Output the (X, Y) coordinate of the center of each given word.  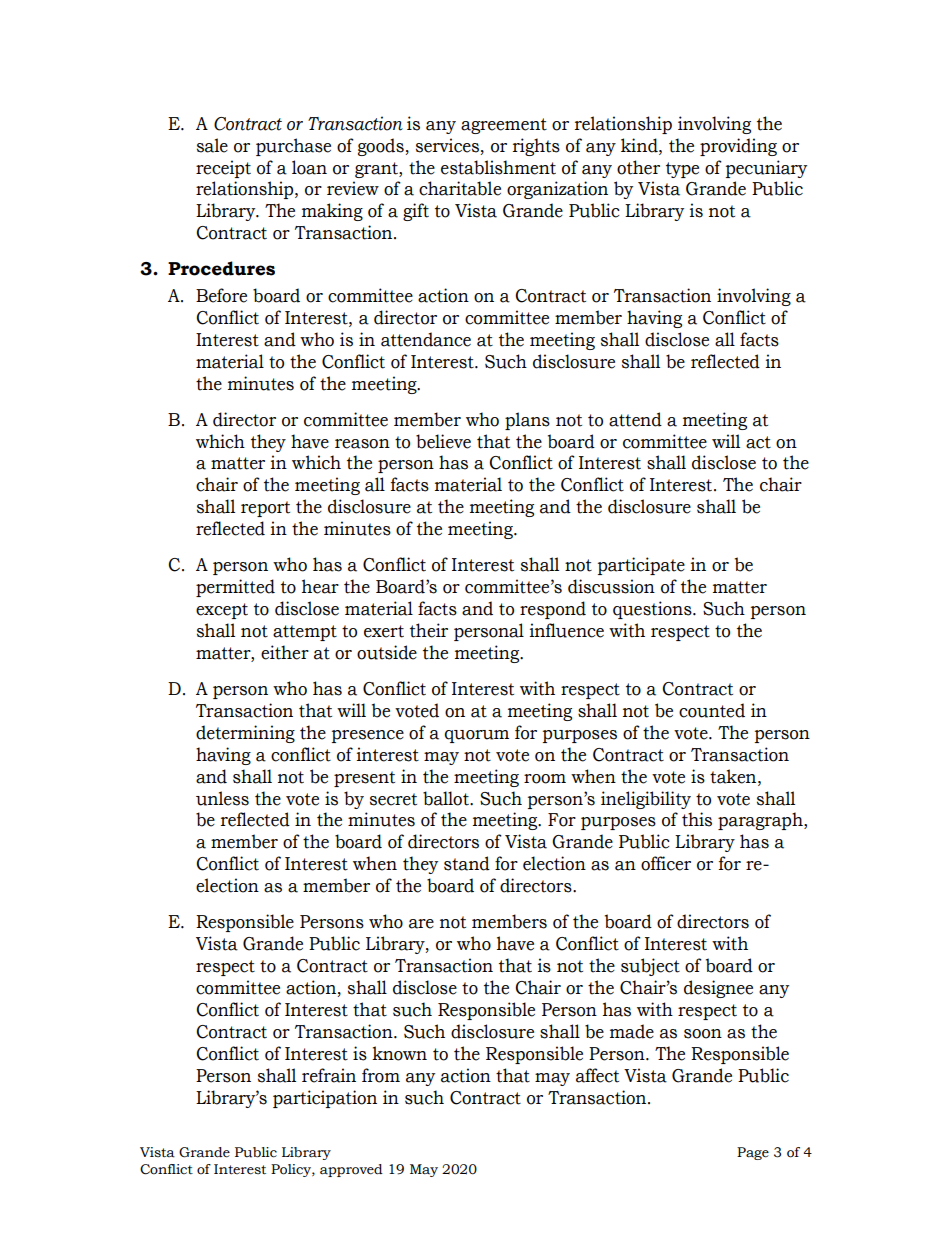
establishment (498, 167)
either (285, 652)
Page (753, 1153)
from (381, 1075)
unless (222, 798)
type (682, 170)
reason (362, 444)
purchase (293, 147)
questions (653, 610)
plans (527, 421)
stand (467, 863)
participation (325, 1099)
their (429, 630)
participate (641, 566)
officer (666, 863)
